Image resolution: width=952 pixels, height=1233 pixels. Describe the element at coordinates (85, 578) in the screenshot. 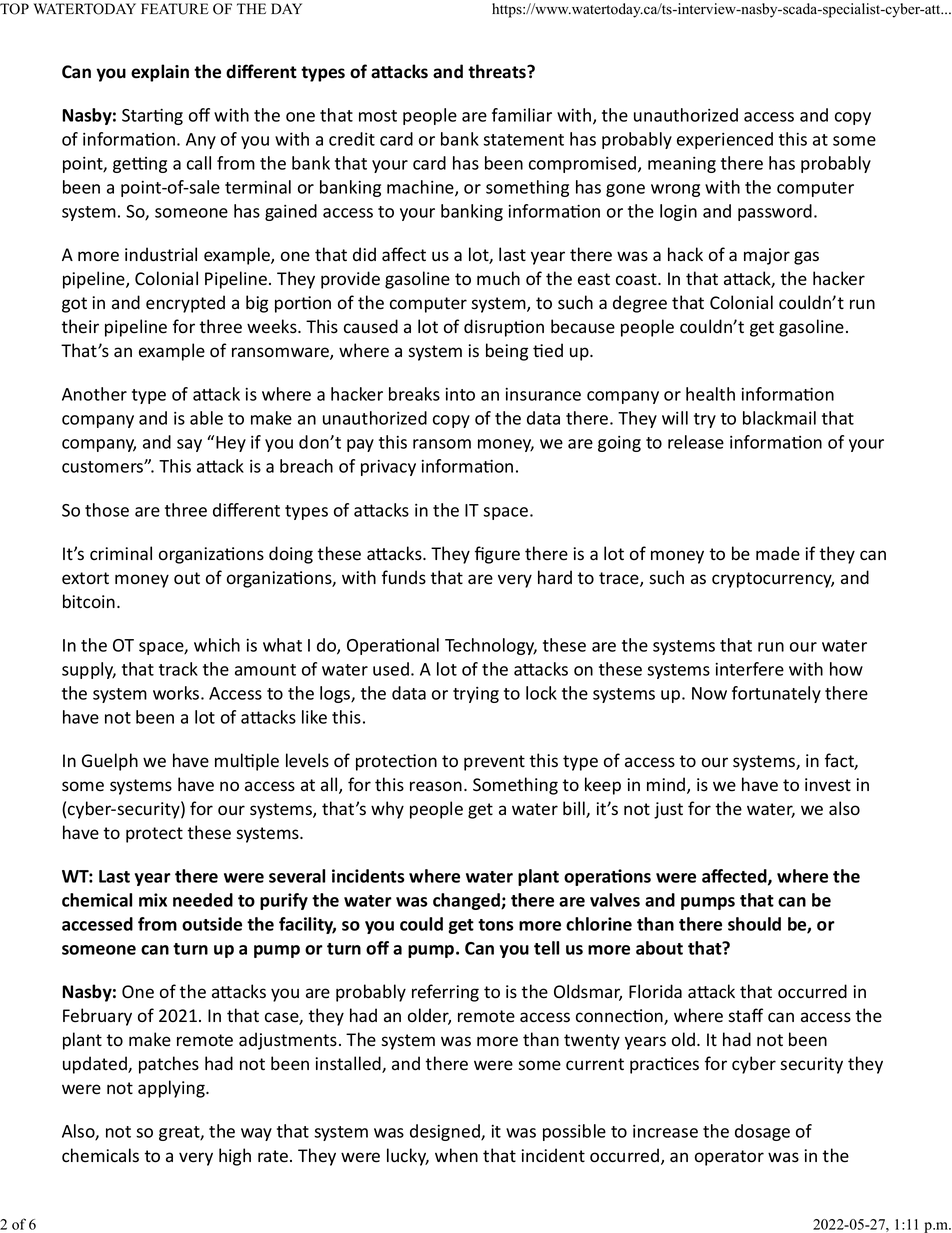

I see `extort` at that location.
